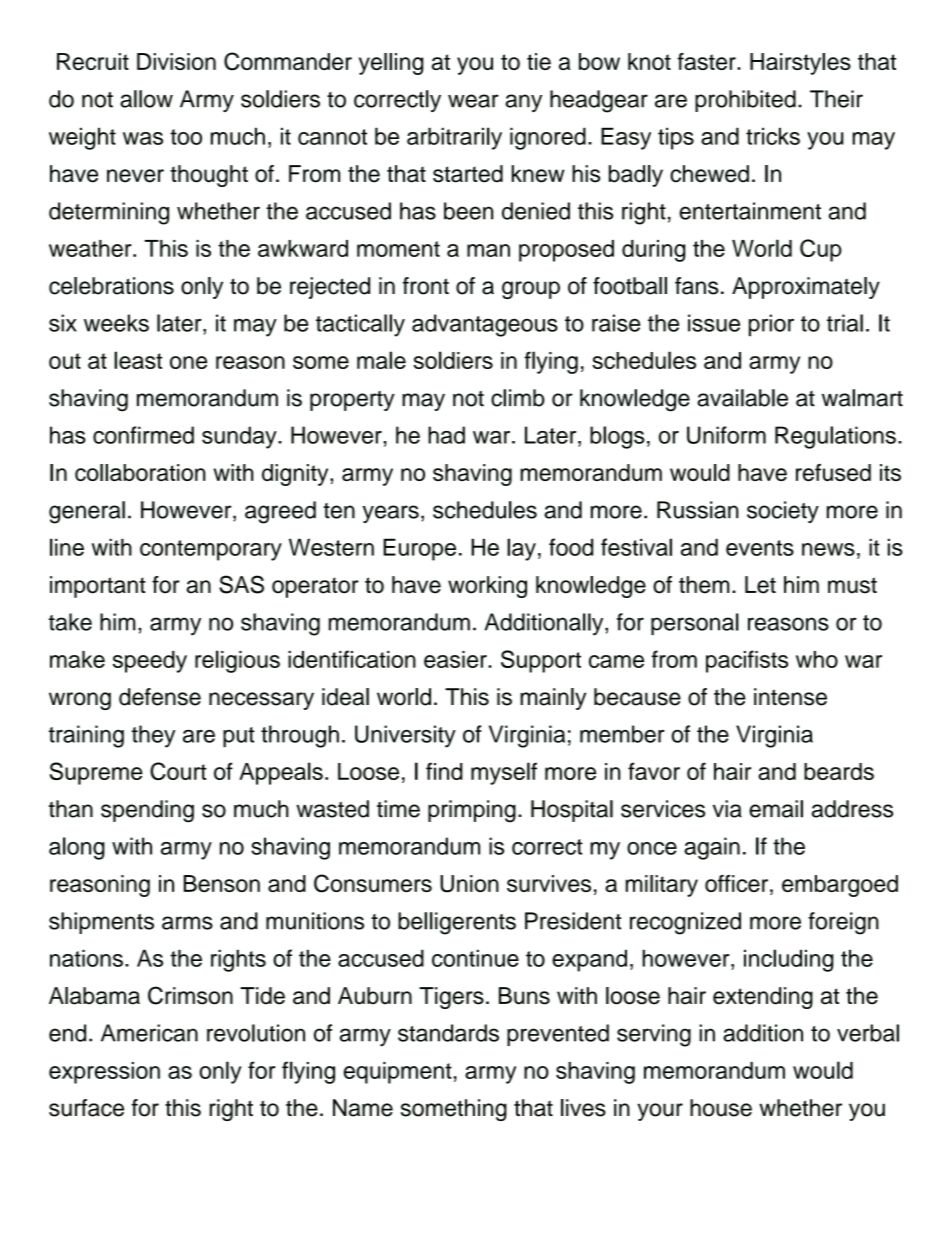 This image has width=952, height=1233. Describe the element at coordinates (776, 809) in the image. I see `email` at that location.
